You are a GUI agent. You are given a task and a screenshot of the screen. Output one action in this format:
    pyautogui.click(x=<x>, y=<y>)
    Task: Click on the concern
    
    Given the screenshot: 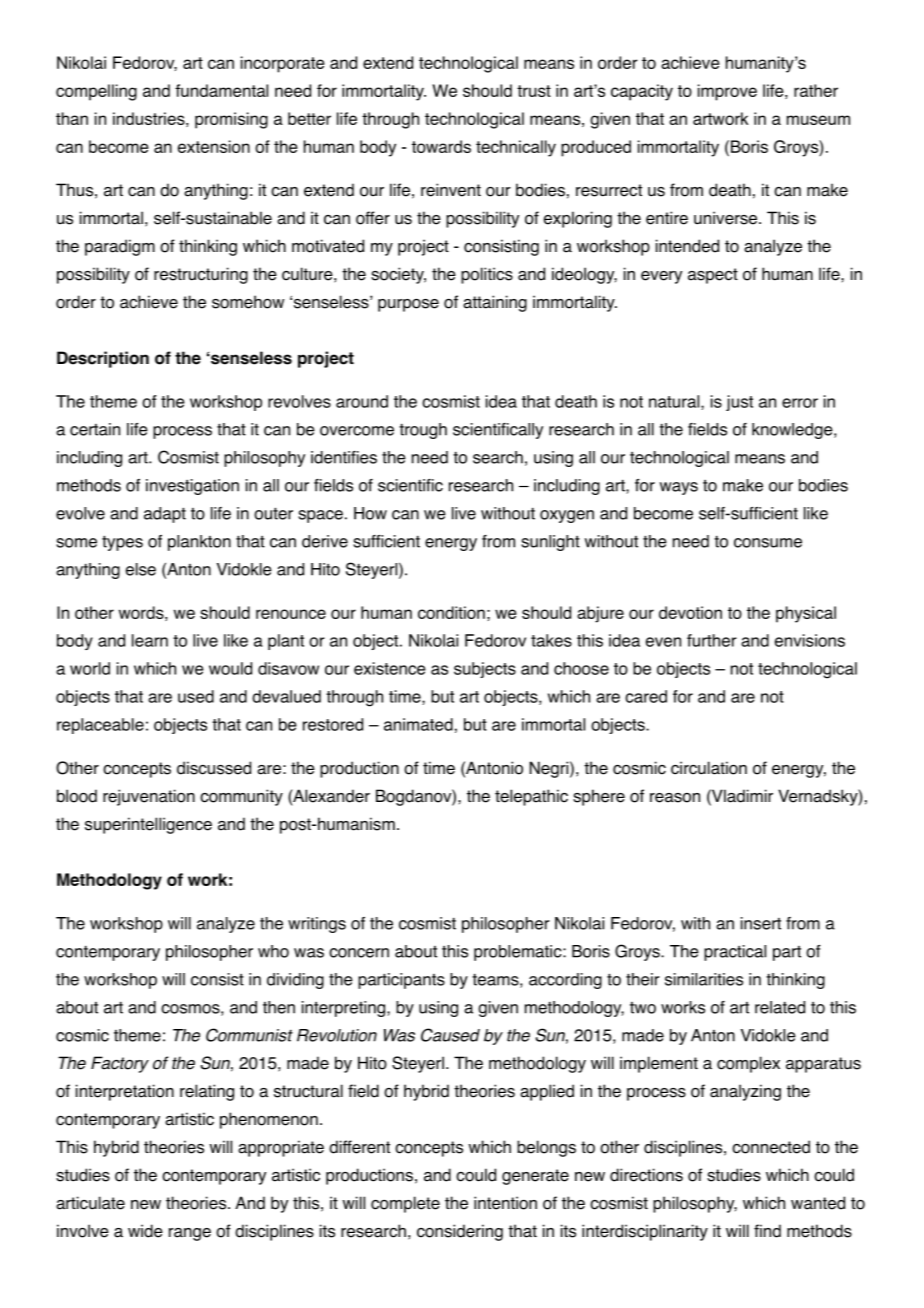 What is the action you would take?
    pyautogui.click(x=359, y=953)
